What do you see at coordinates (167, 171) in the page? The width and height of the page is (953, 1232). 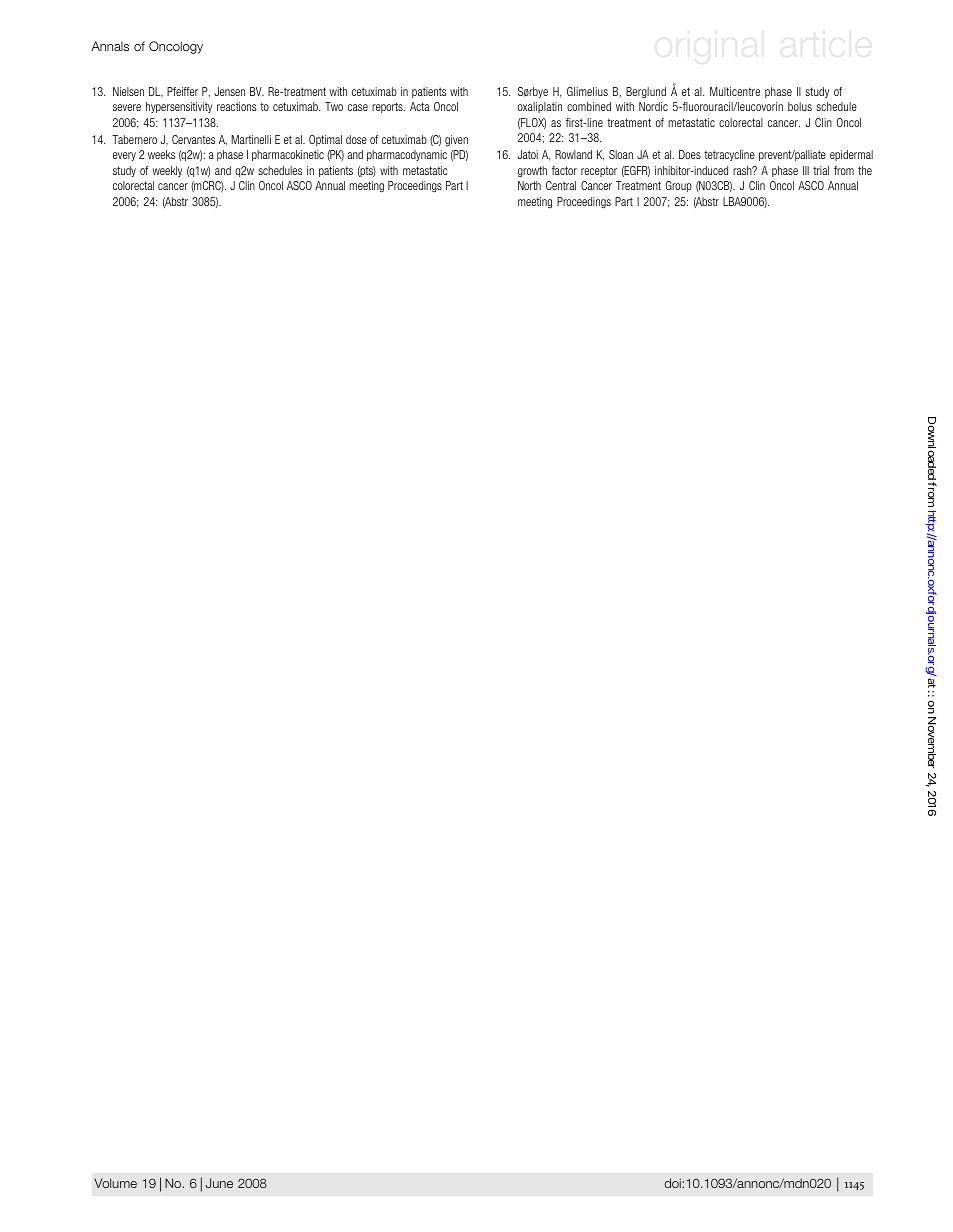 I see `weekly` at bounding box center [167, 171].
